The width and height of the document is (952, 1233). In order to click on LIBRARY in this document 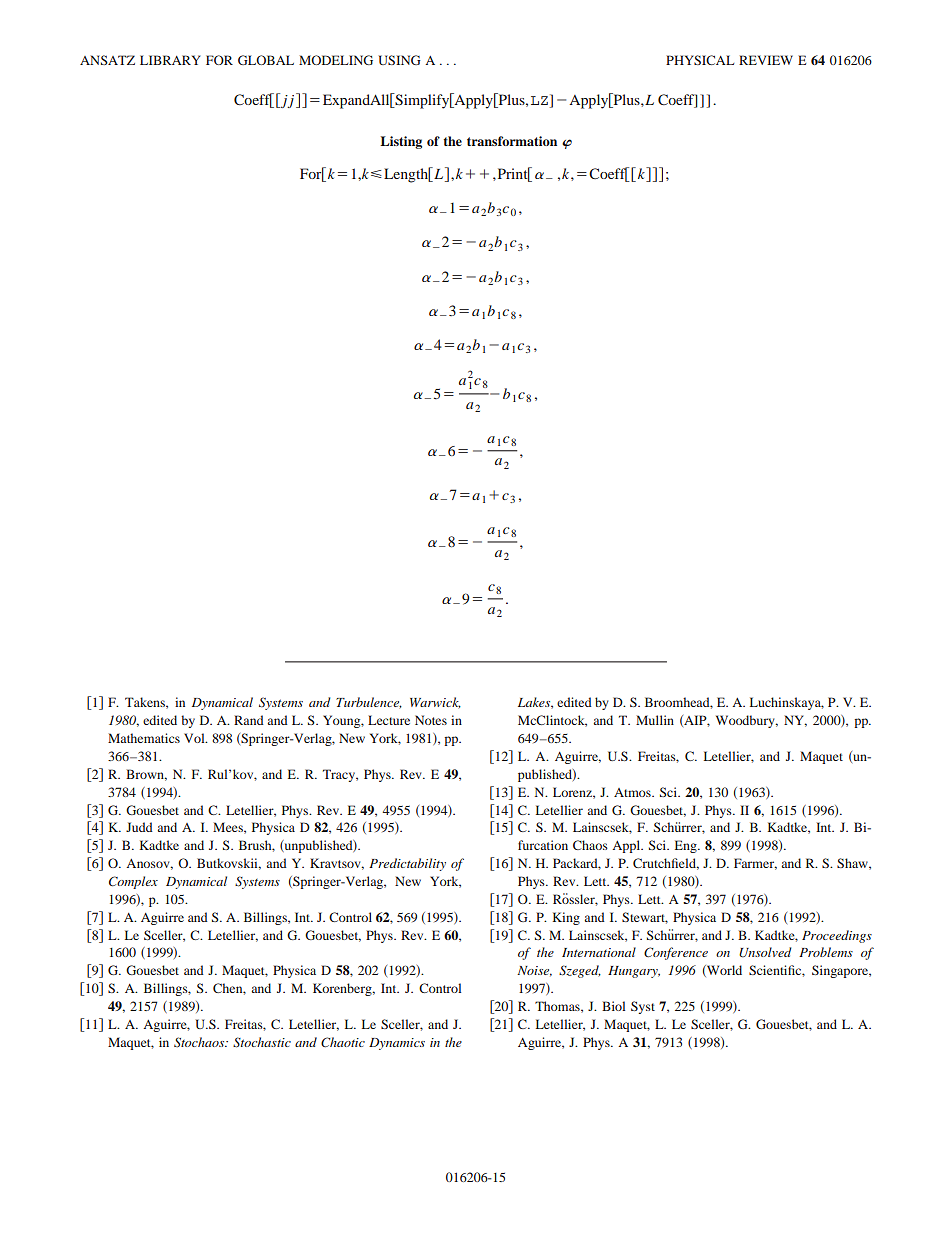, I will do `click(170, 60)`.
